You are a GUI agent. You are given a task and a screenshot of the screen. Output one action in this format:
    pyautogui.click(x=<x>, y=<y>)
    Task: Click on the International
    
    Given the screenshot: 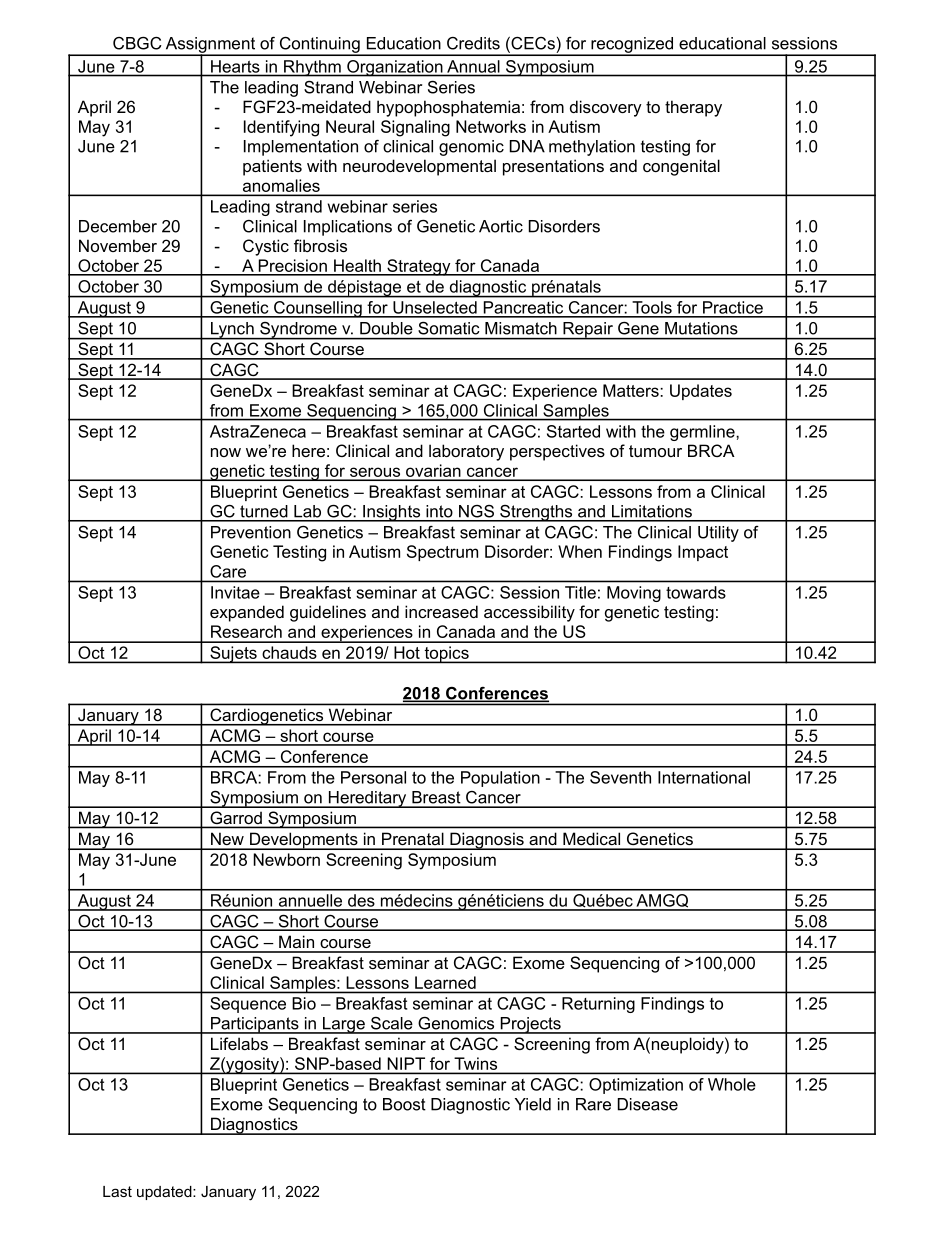 What is the action you would take?
    pyautogui.click(x=704, y=777)
